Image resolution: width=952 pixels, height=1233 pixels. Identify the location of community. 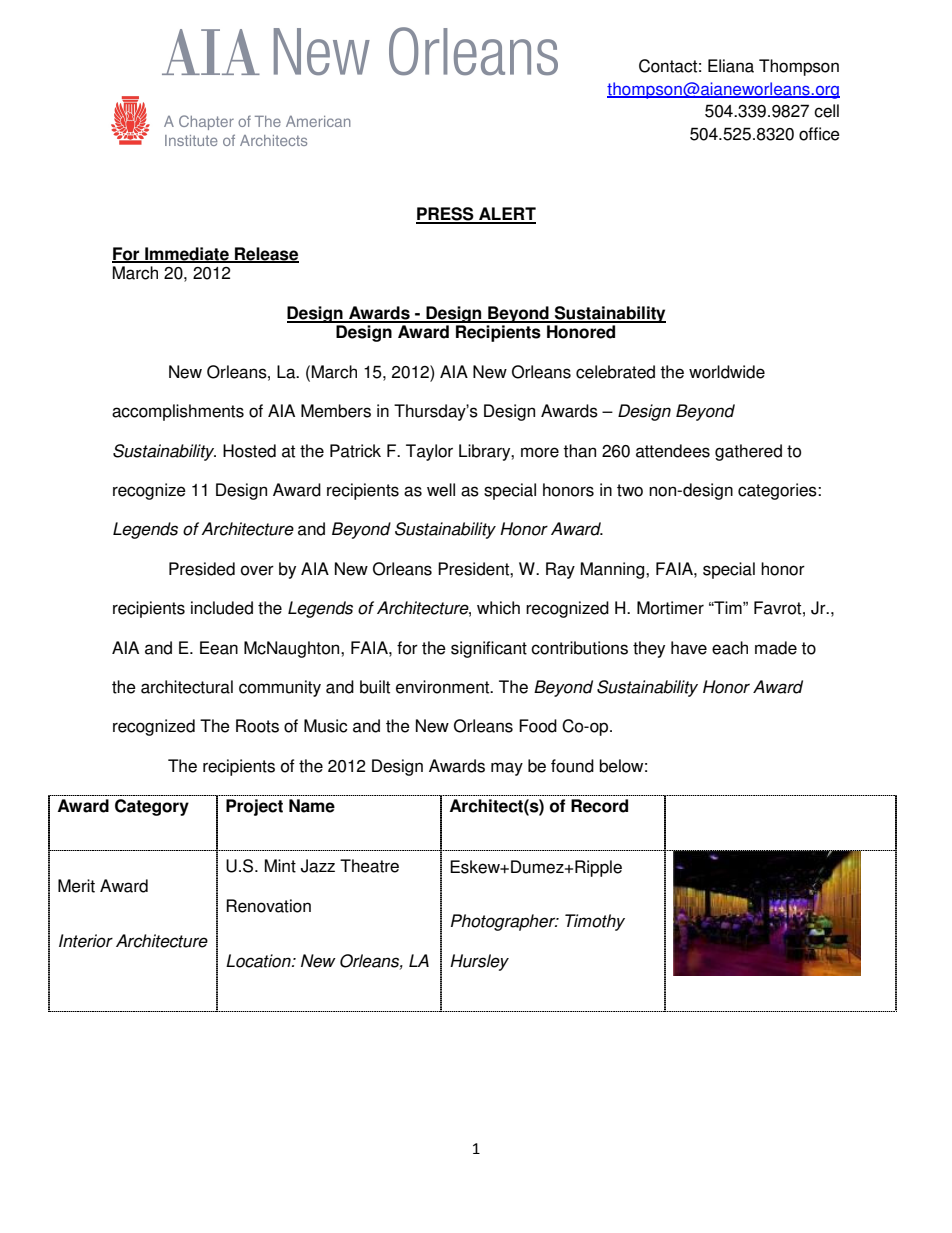
(280, 688).
